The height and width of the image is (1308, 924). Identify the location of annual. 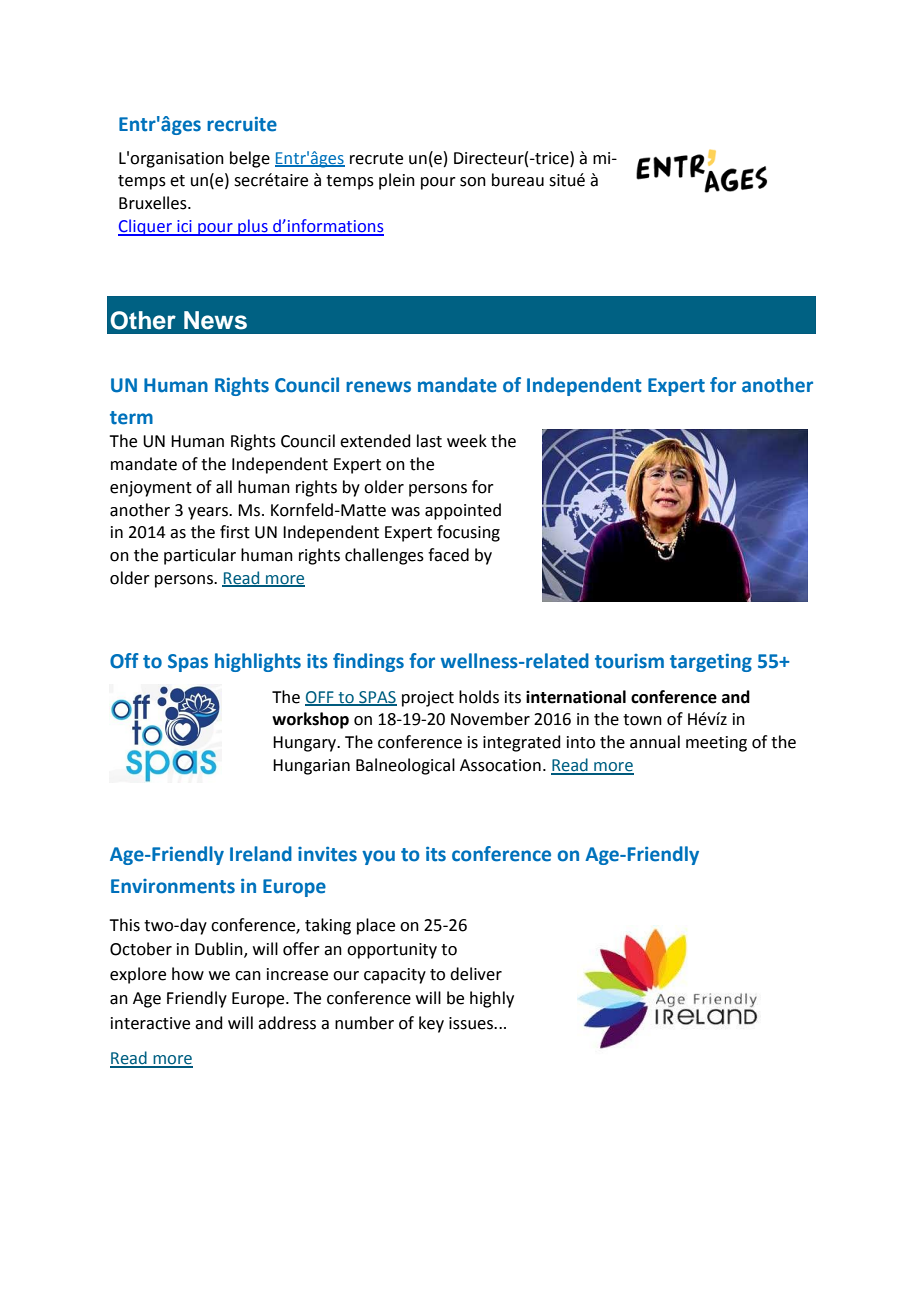
(655, 742).
